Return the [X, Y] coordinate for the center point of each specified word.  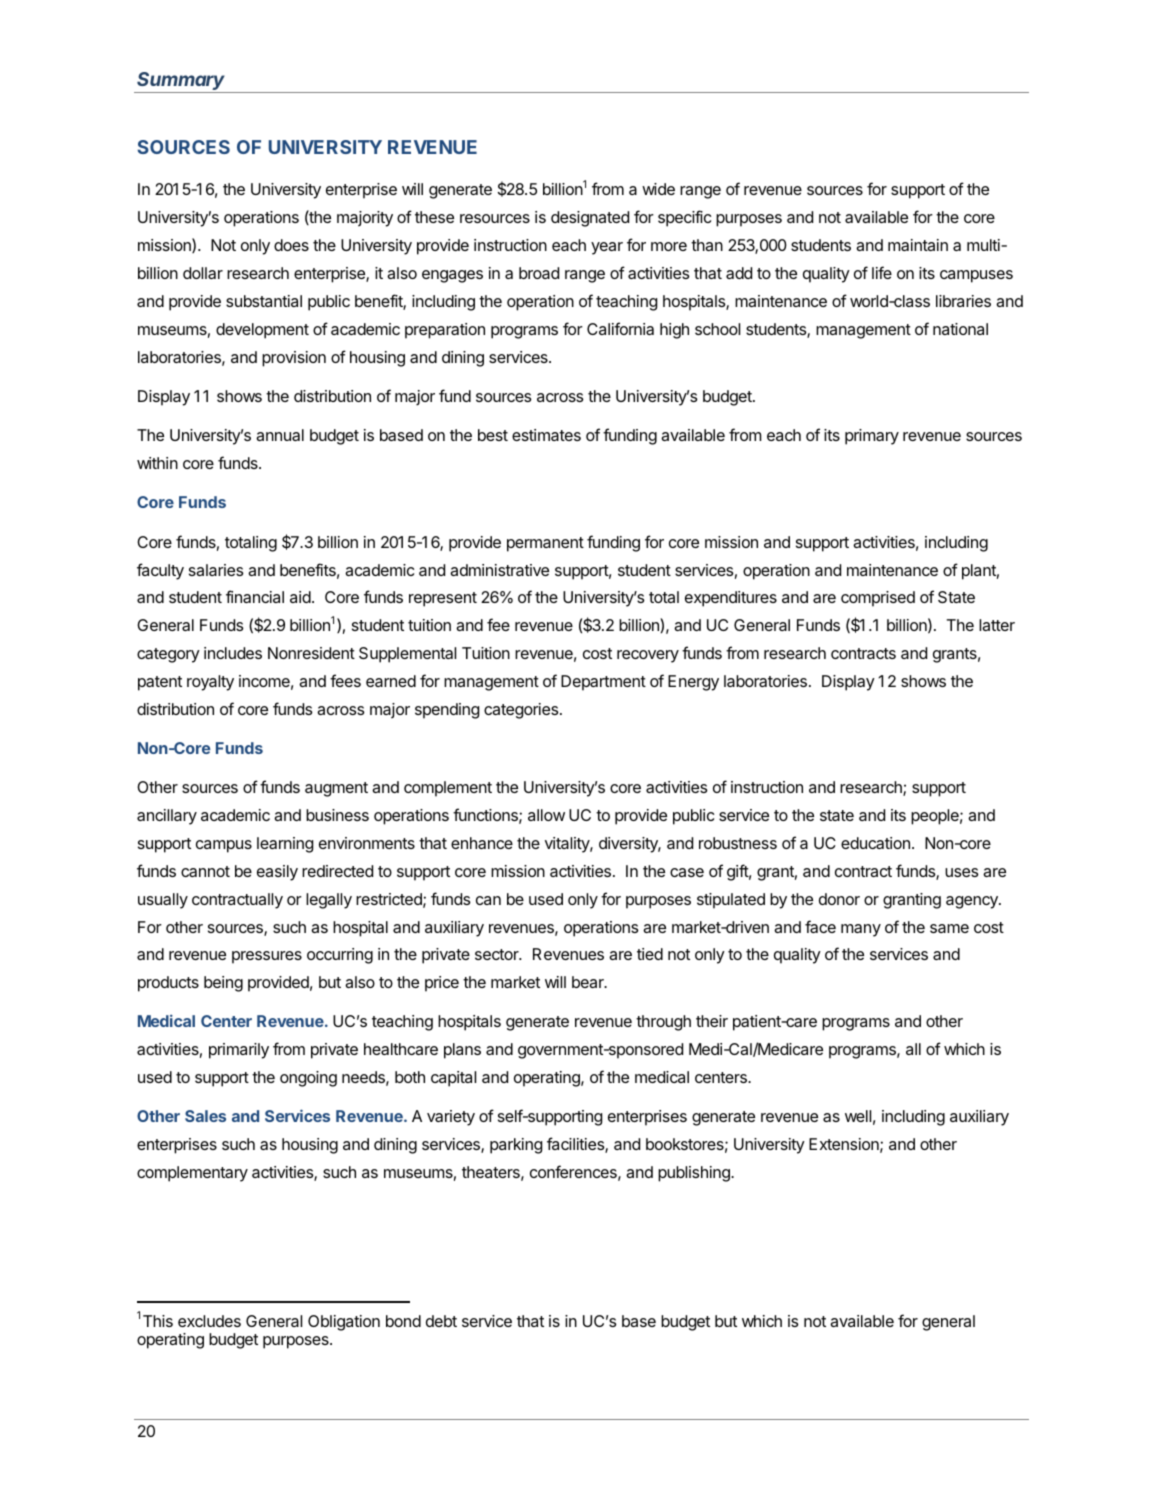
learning [285, 845]
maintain [918, 245]
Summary [182, 82]
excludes [209, 1321]
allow [546, 815]
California [620, 328]
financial [255, 596]
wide [658, 189]
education [875, 843]
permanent [545, 544]
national [960, 329]
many [861, 930]
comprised [878, 599]
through [663, 1023]
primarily [239, 1051]
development [262, 331]
